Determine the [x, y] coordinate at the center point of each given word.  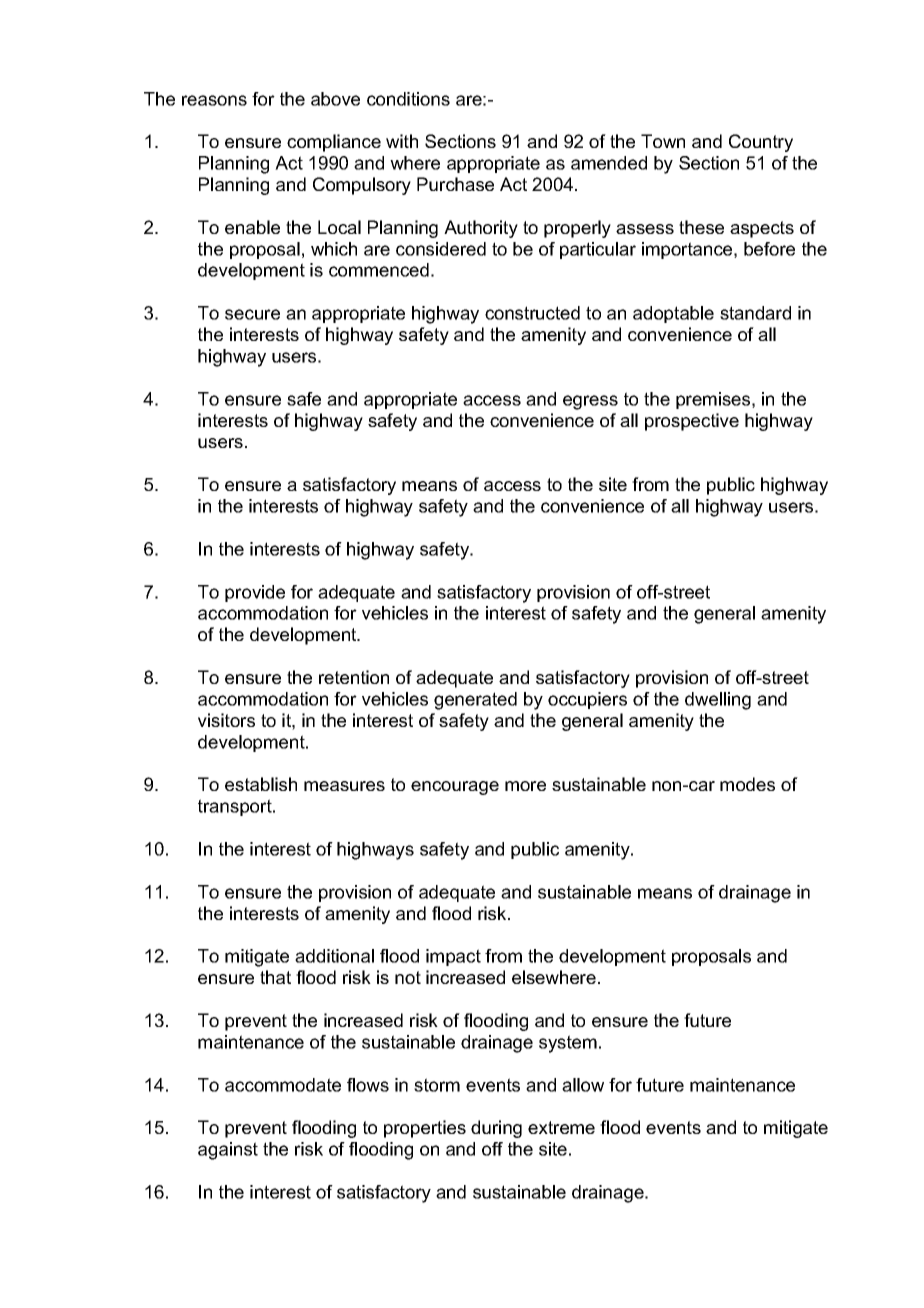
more [525, 786]
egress [590, 402]
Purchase [455, 184]
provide [255, 593]
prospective [692, 422]
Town [663, 141]
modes [747, 784]
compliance [334, 143]
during [496, 1129]
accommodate [283, 1085]
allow [583, 1085]
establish [261, 784]
